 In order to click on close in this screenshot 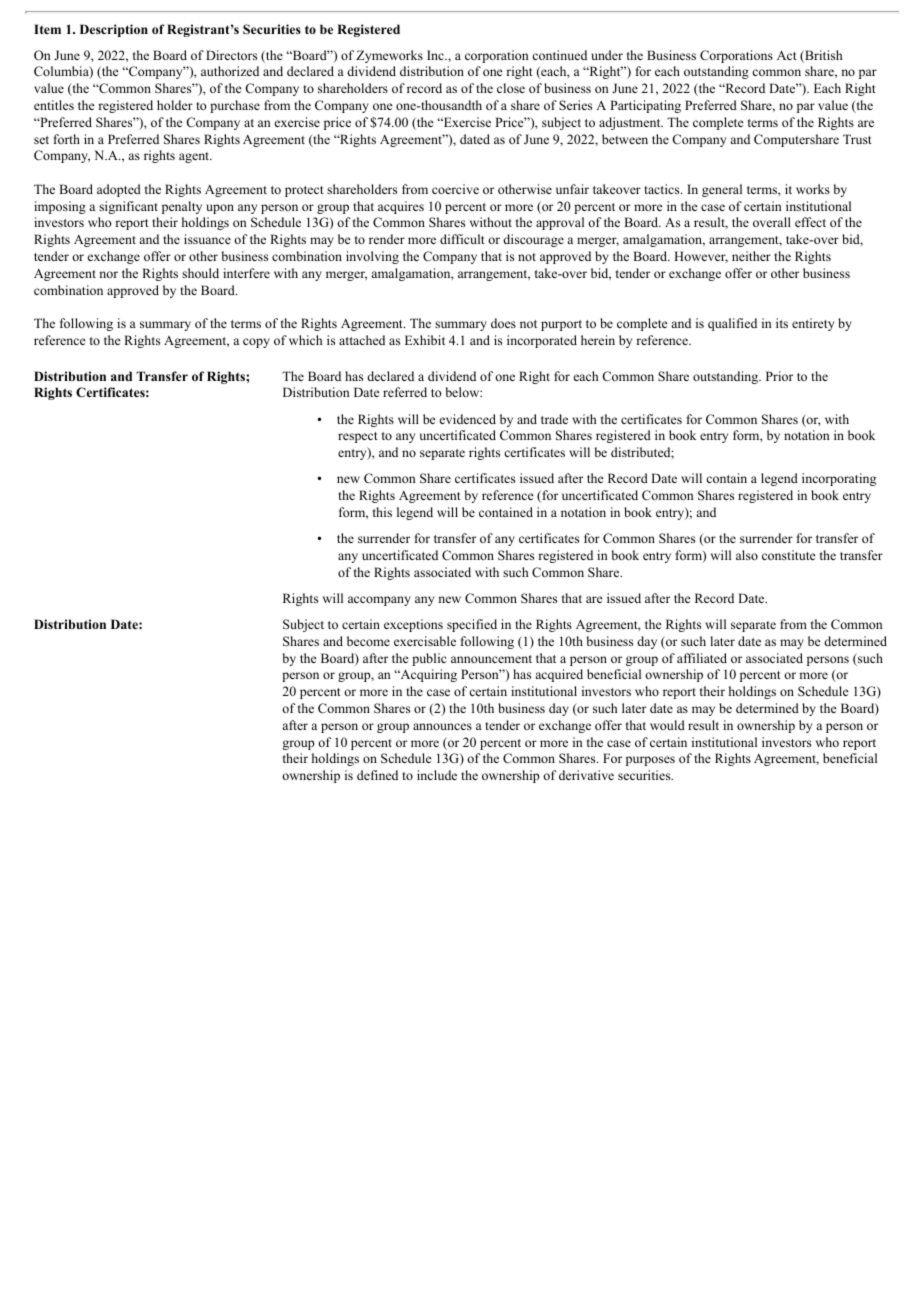, I will do `click(511, 88)`.
